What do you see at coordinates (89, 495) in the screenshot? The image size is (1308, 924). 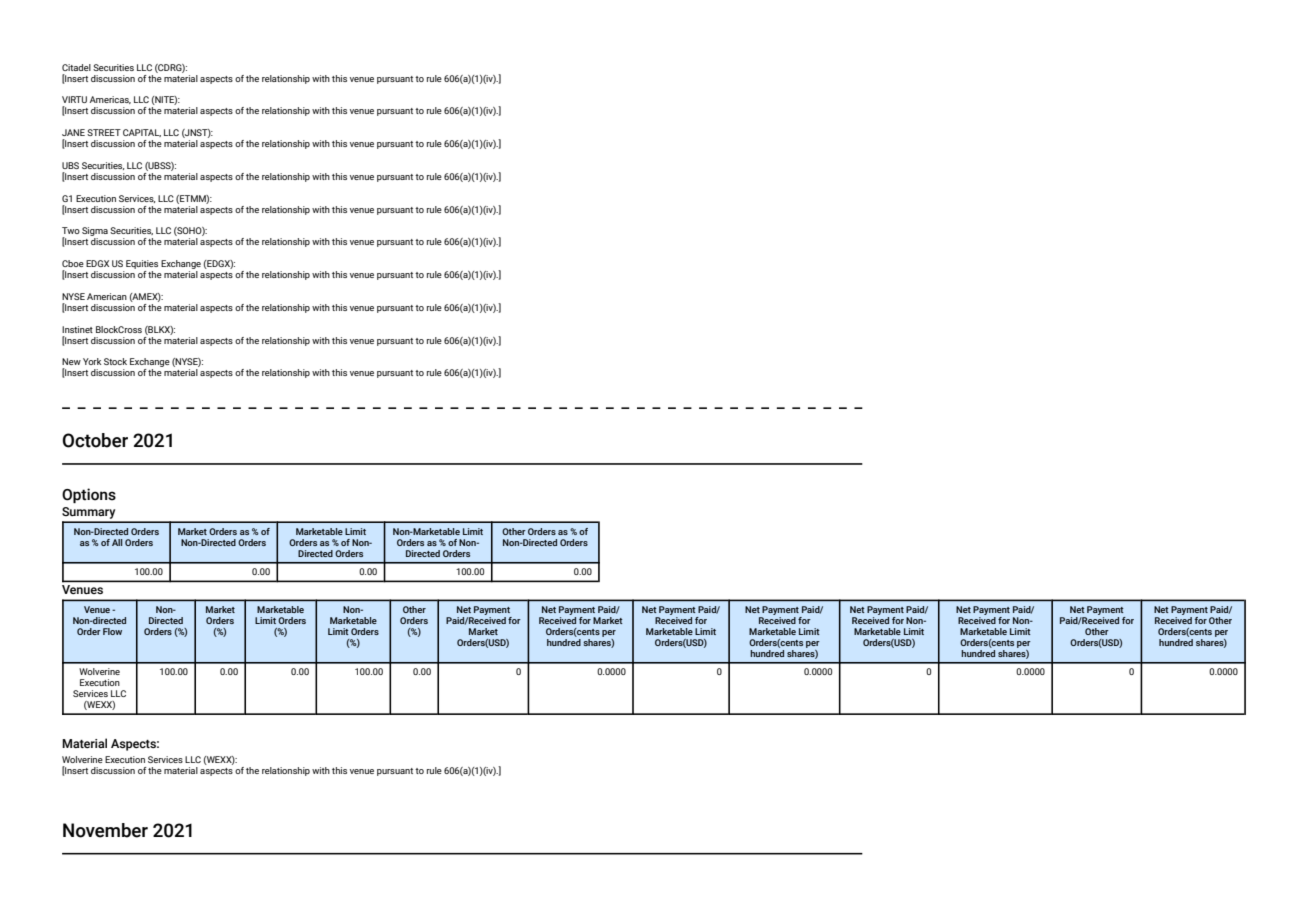 I see `Options` at bounding box center [89, 495].
